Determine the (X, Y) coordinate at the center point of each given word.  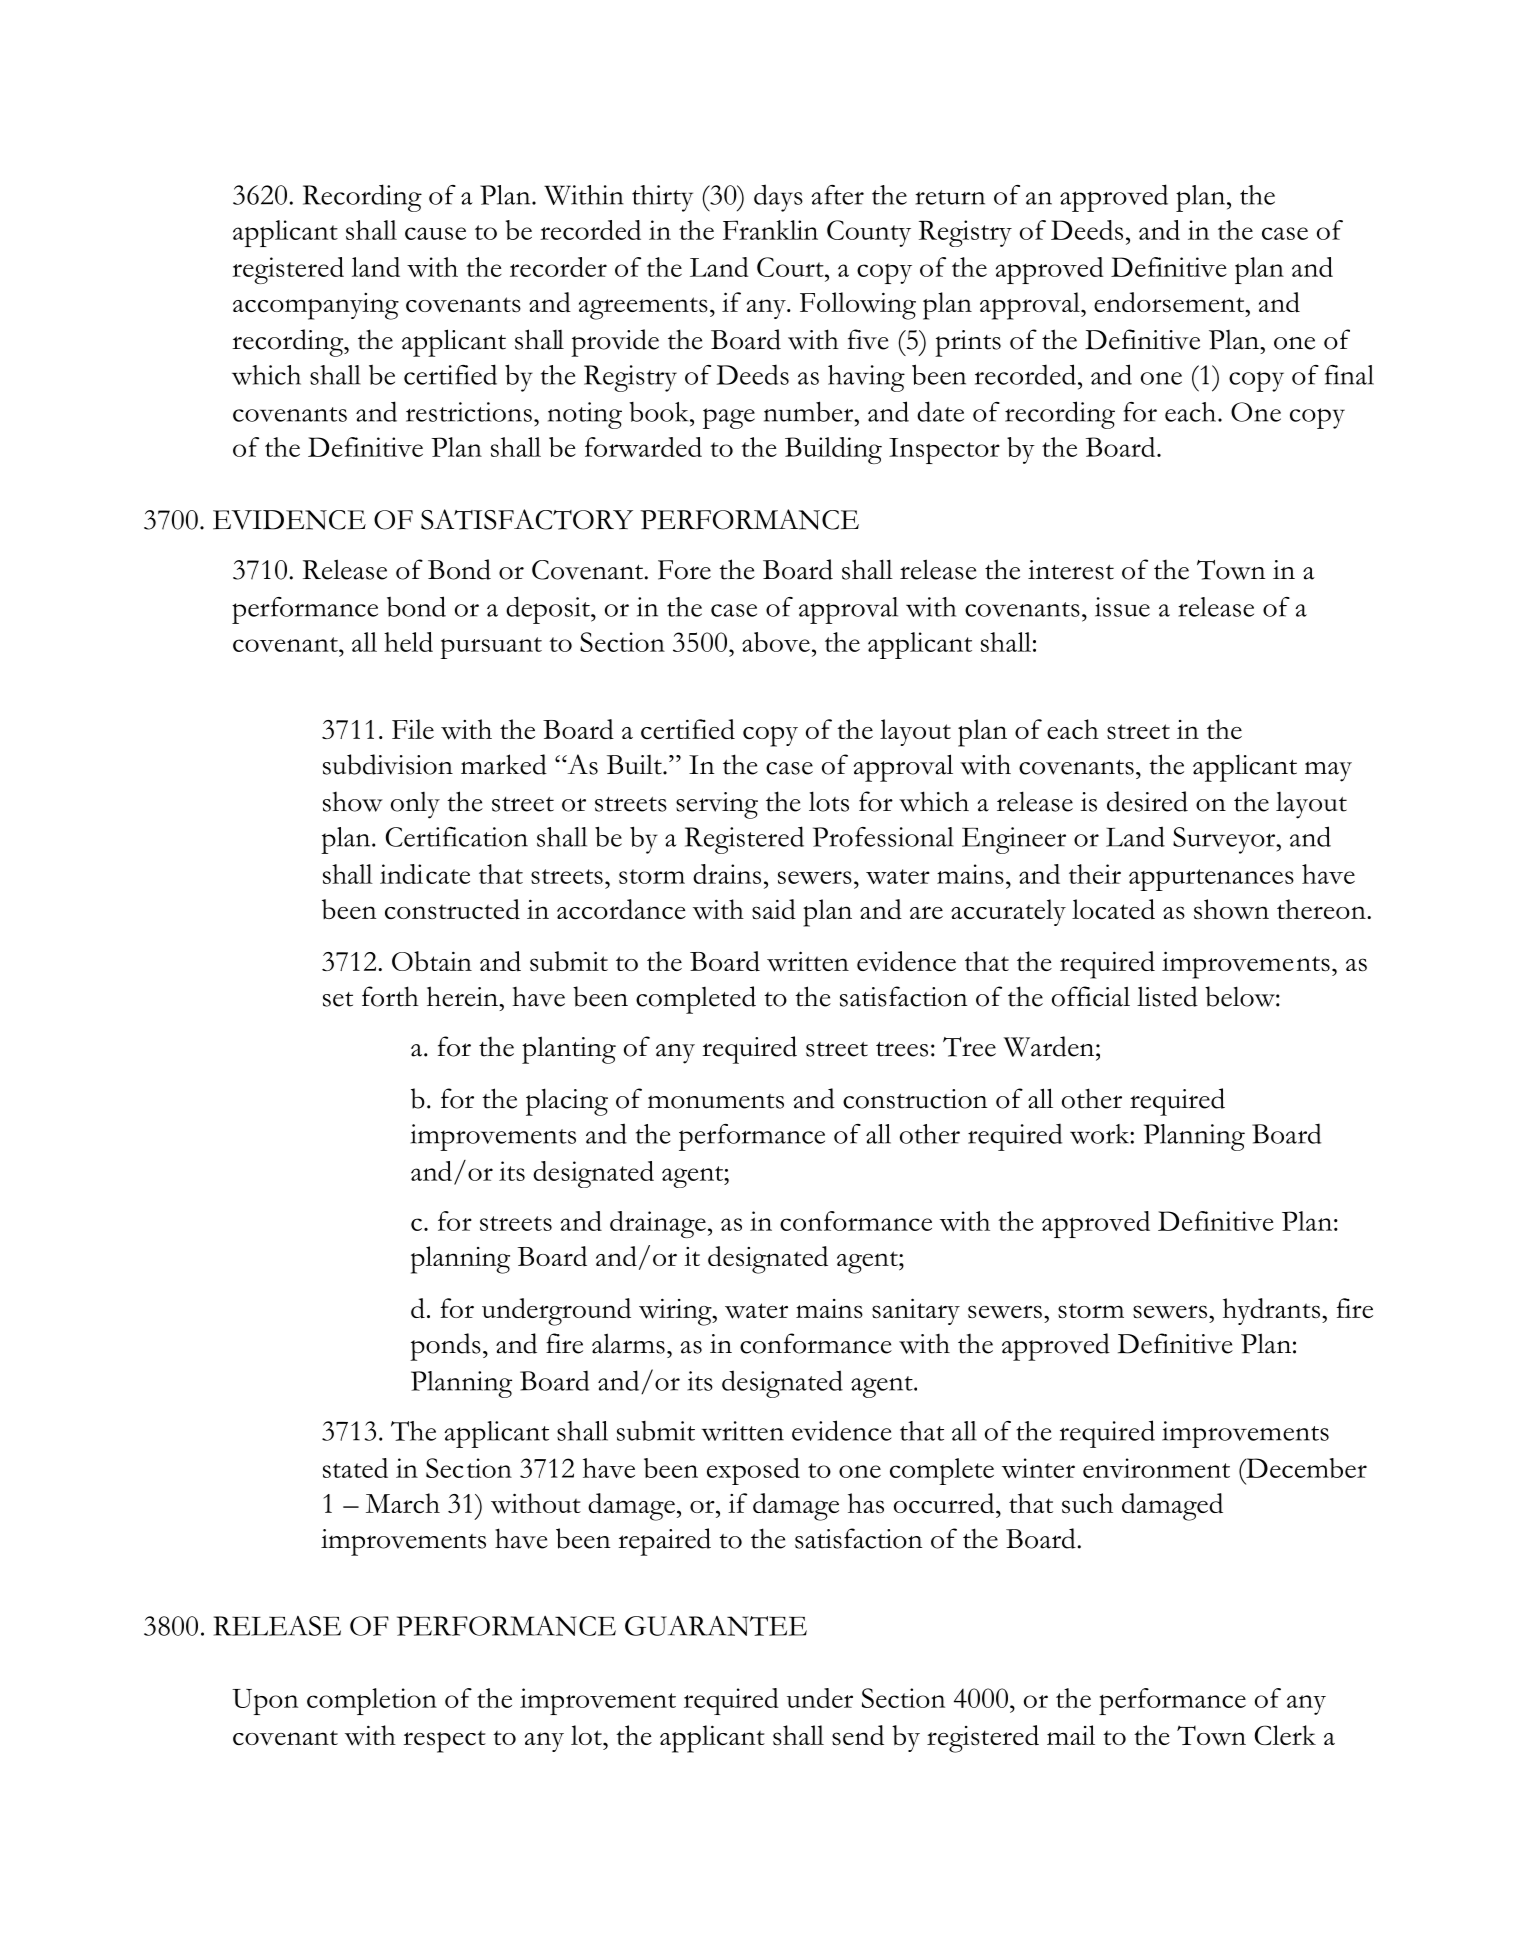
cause (435, 233)
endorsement (1170, 302)
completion (372, 1701)
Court (791, 267)
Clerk (1285, 1735)
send (858, 1735)
